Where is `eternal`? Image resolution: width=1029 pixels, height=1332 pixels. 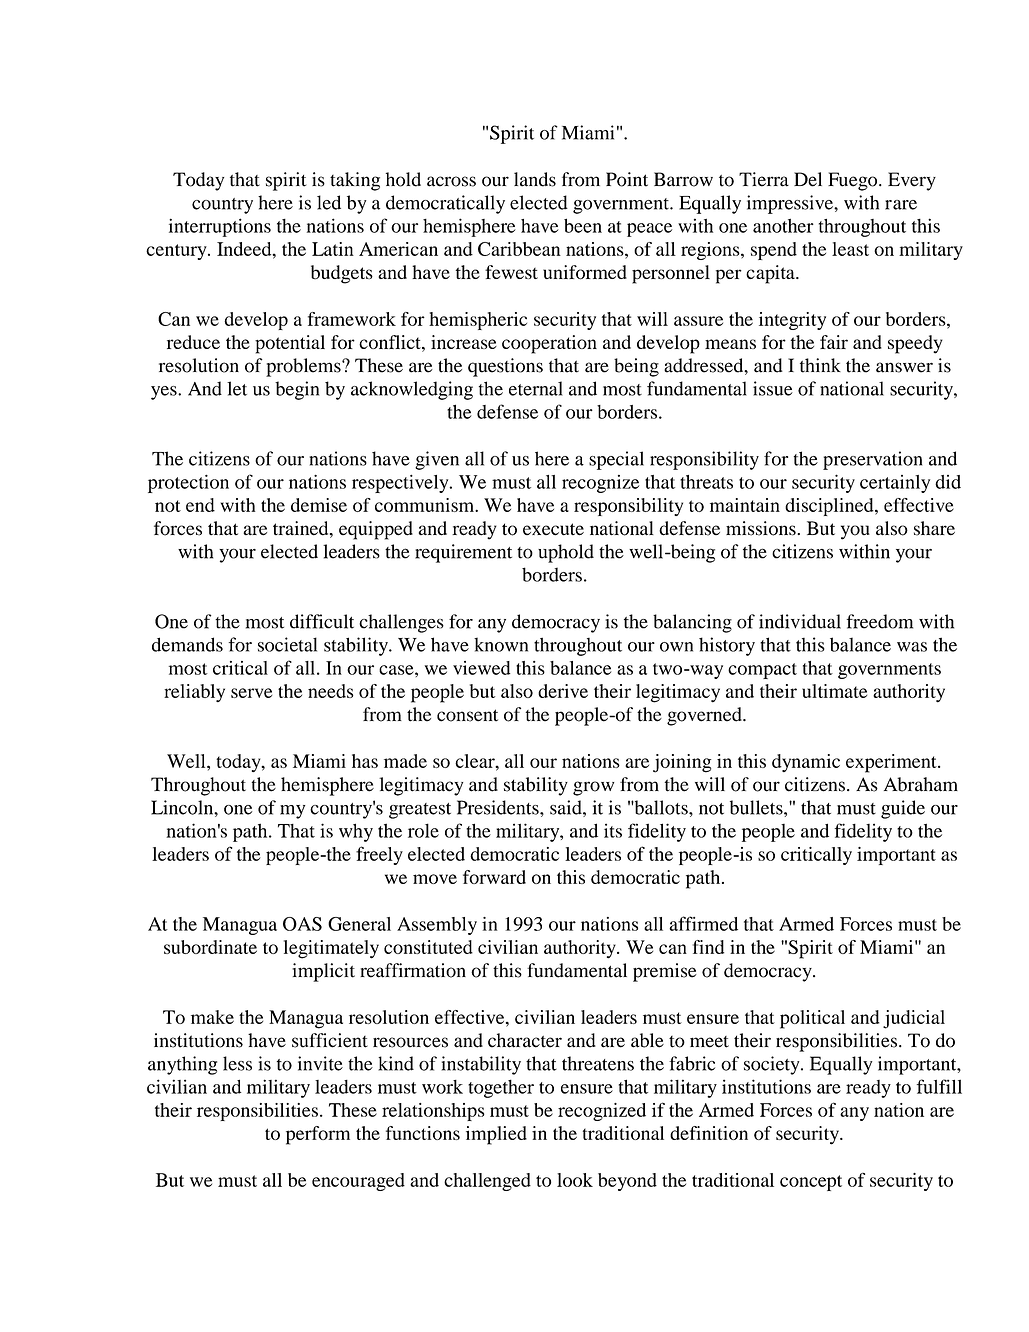 eternal is located at coordinates (536, 388).
